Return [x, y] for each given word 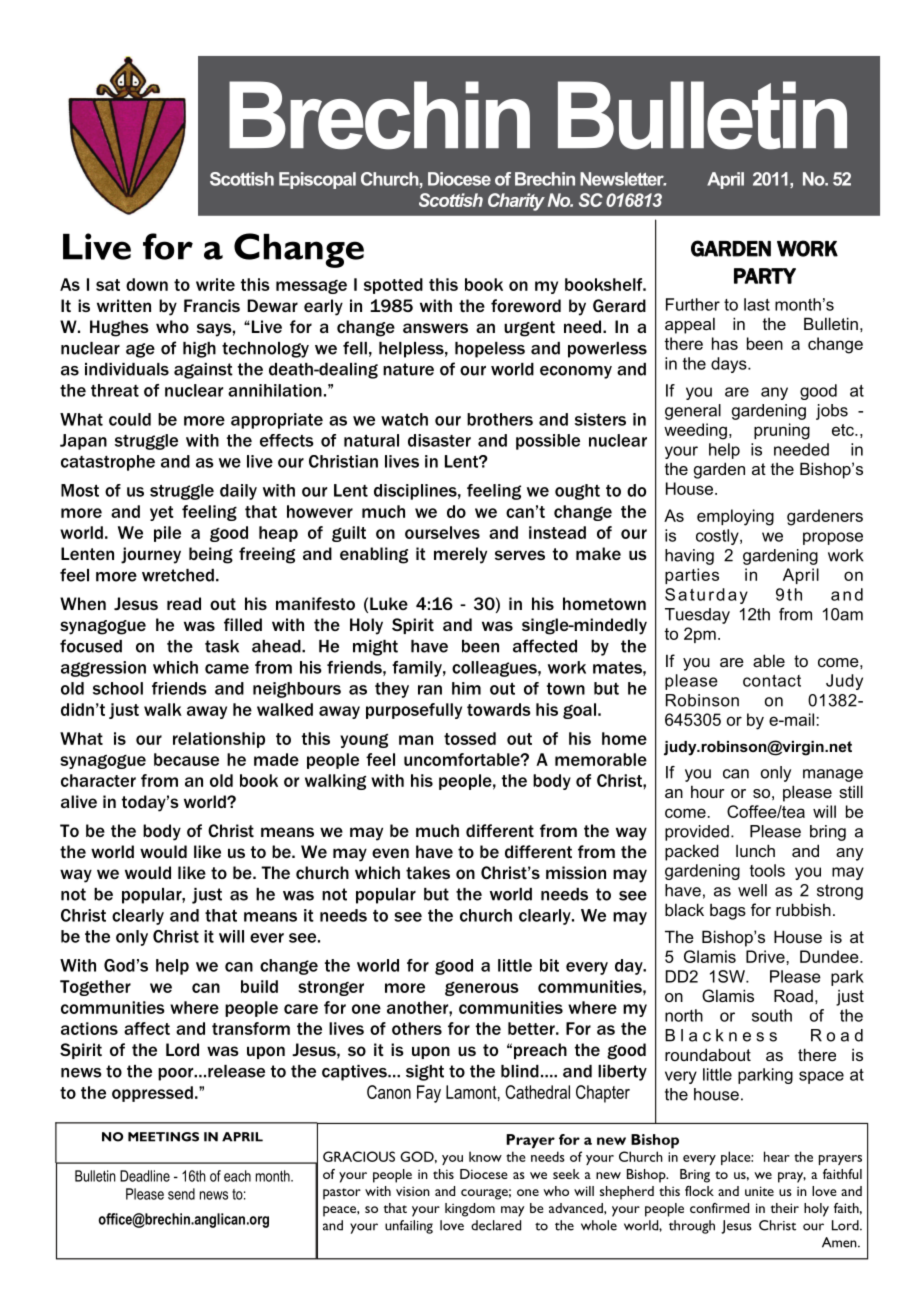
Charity [516, 202]
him [466, 688]
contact [772, 681]
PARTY [765, 276]
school [118, 688]
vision [413, 1191]
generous [482, 989]
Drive [766, 956]
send [181, 1194]
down [147, 284]
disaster [439, 440]
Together [95, 988]
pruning [782, 431]
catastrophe [108, 463]
